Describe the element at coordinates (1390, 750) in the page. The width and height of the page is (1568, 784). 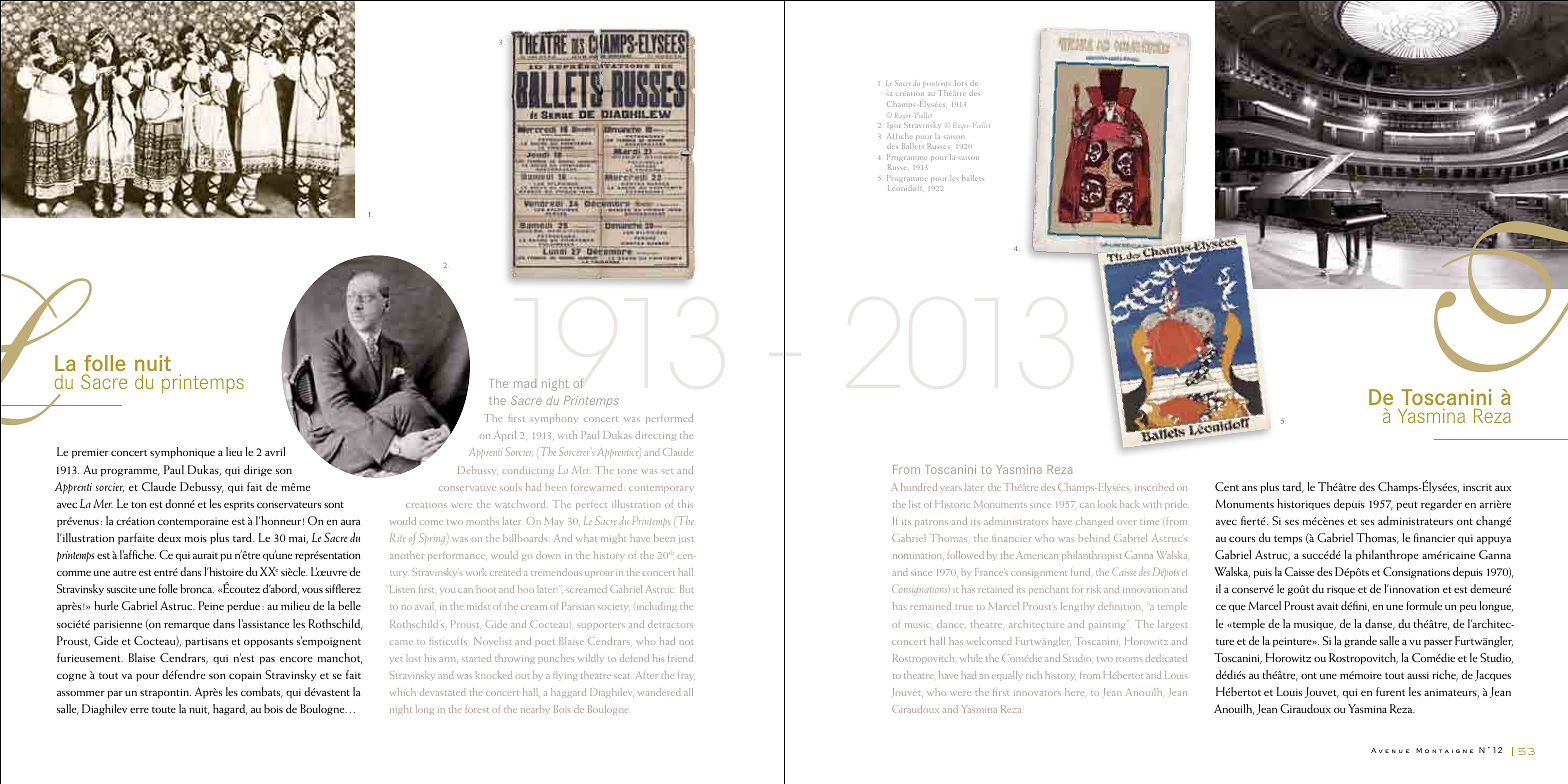
I see `Avenue` at that location.
